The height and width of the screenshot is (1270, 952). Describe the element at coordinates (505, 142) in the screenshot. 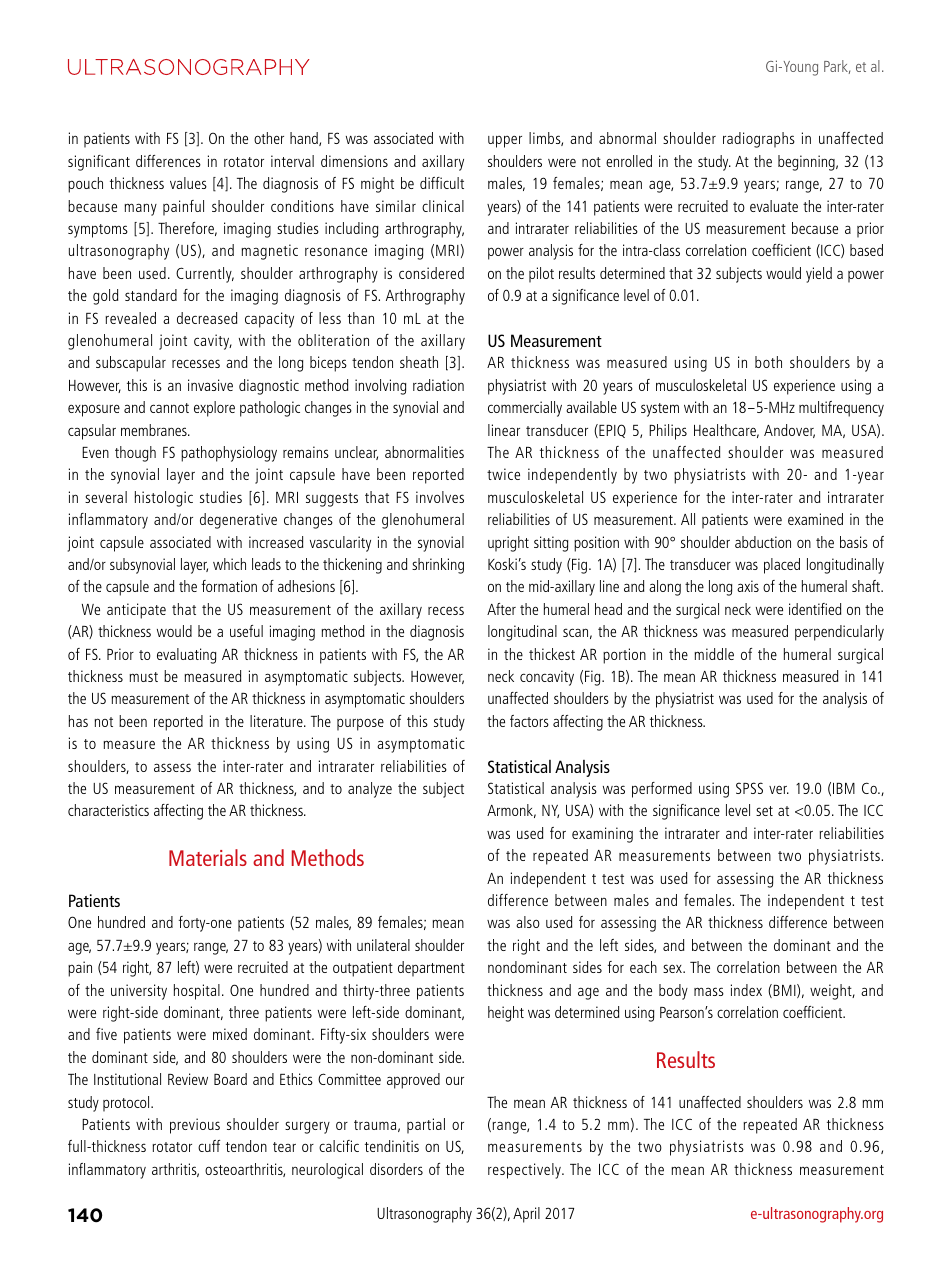

I see `upper` at that location.
